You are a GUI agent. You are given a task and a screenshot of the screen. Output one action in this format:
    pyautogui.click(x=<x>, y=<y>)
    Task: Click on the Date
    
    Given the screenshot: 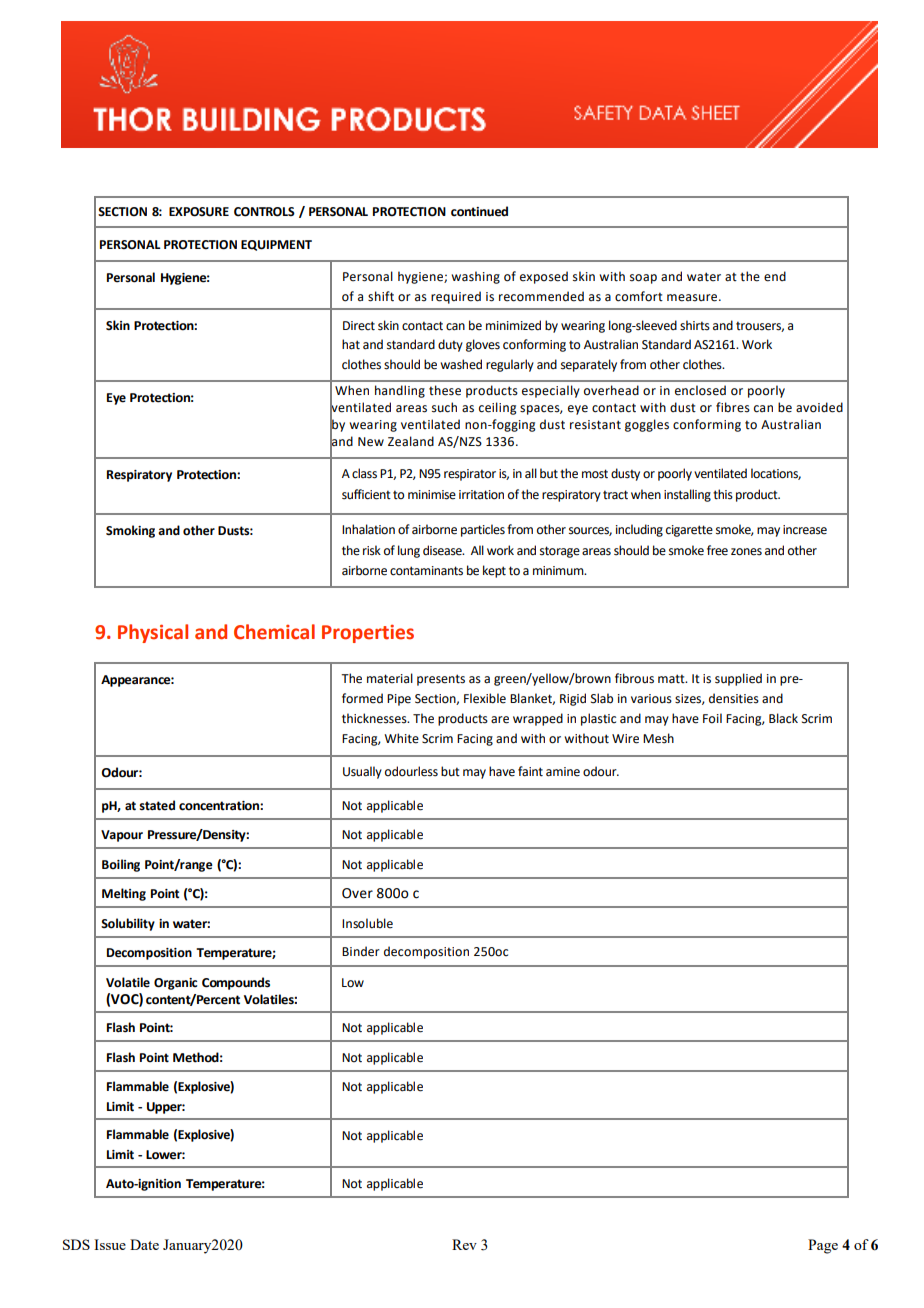 What is the action you would take?
    pyautogui.click(x=144, y=1244)
